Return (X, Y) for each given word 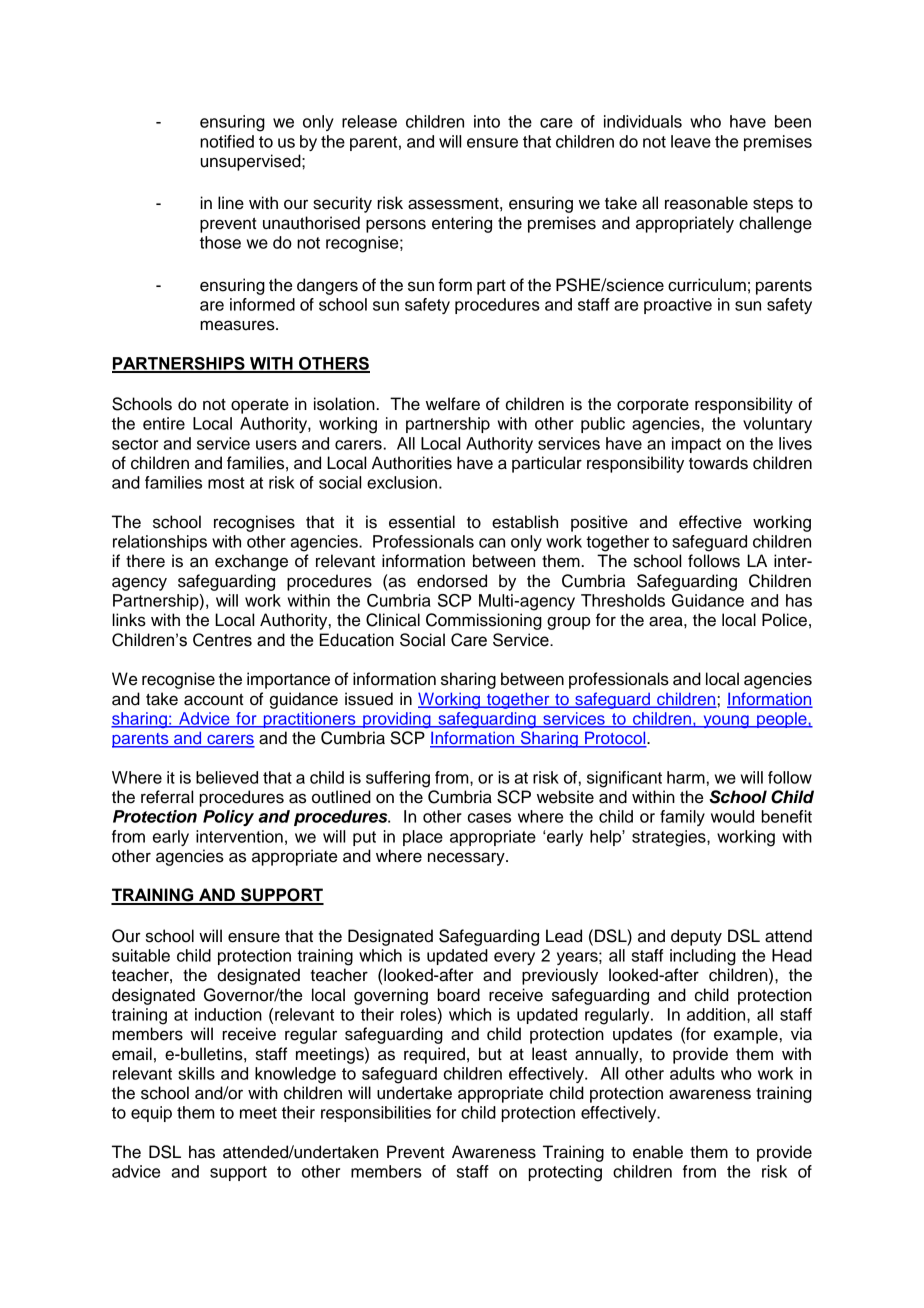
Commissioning (484, 621)
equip (151, 1114)
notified (227, 141)
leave (691, 141)
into (487, 121)
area (667, 621)
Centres (222, 640)
